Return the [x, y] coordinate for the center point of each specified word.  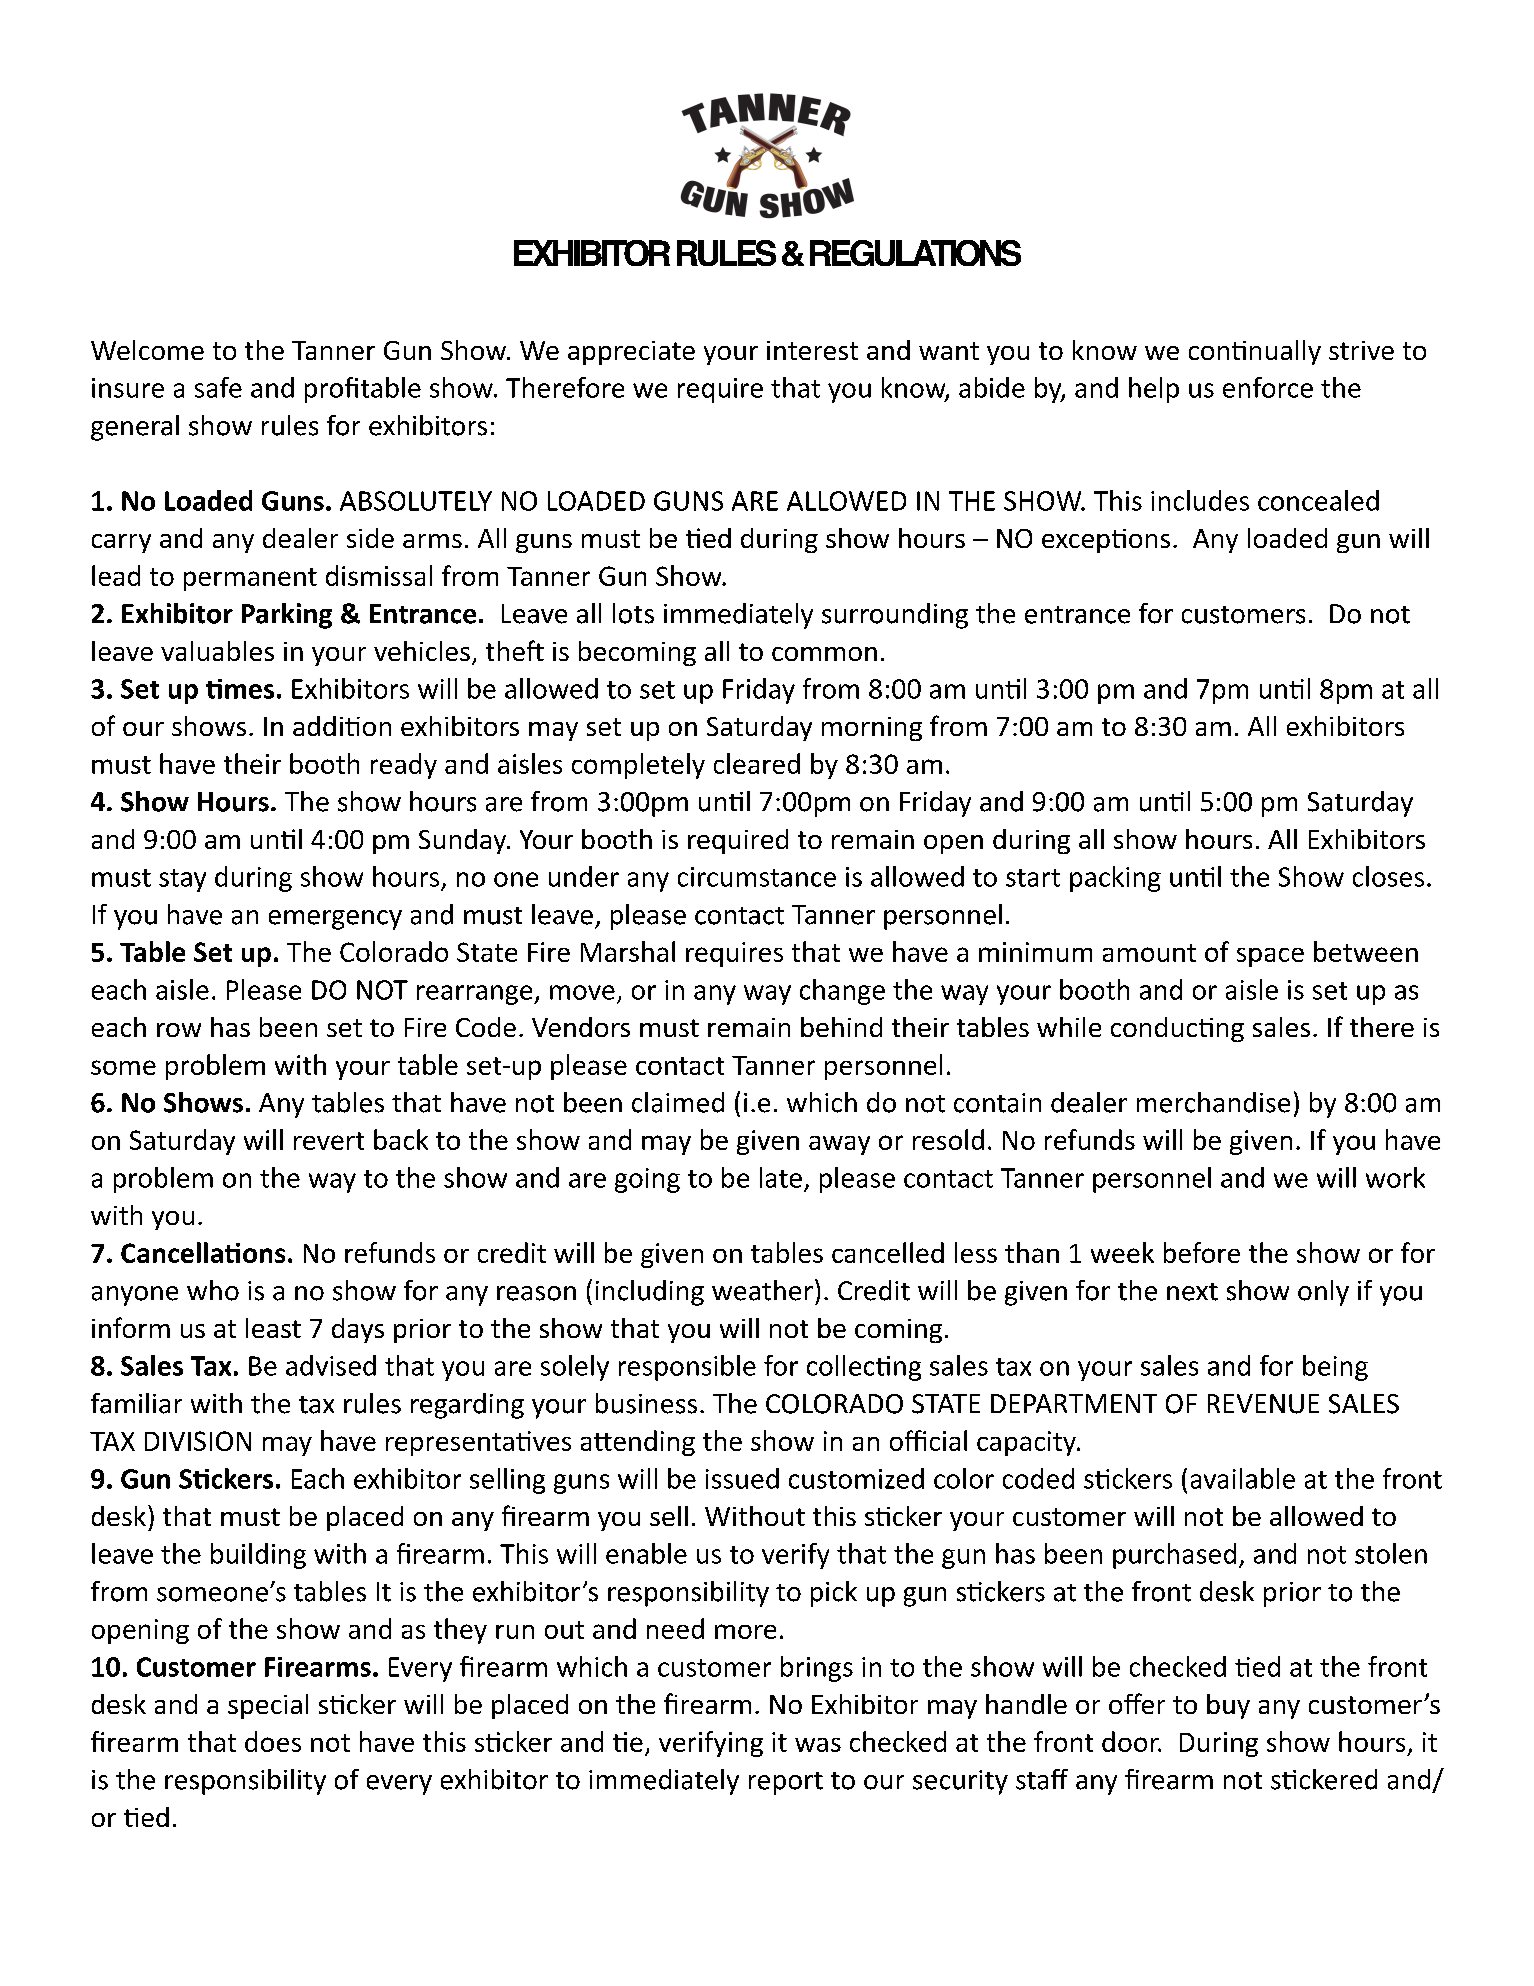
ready [404, 766]
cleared [757, 763]
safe [218, 387]
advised [331, 1365]
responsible [687, 1368]
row [179, 1030]
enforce [1268, 387]
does [273, 1741]
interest [812, 350]
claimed [678, 1102]
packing [1115, 879]
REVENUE [1263, 1404]
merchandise [1213, 1102]
